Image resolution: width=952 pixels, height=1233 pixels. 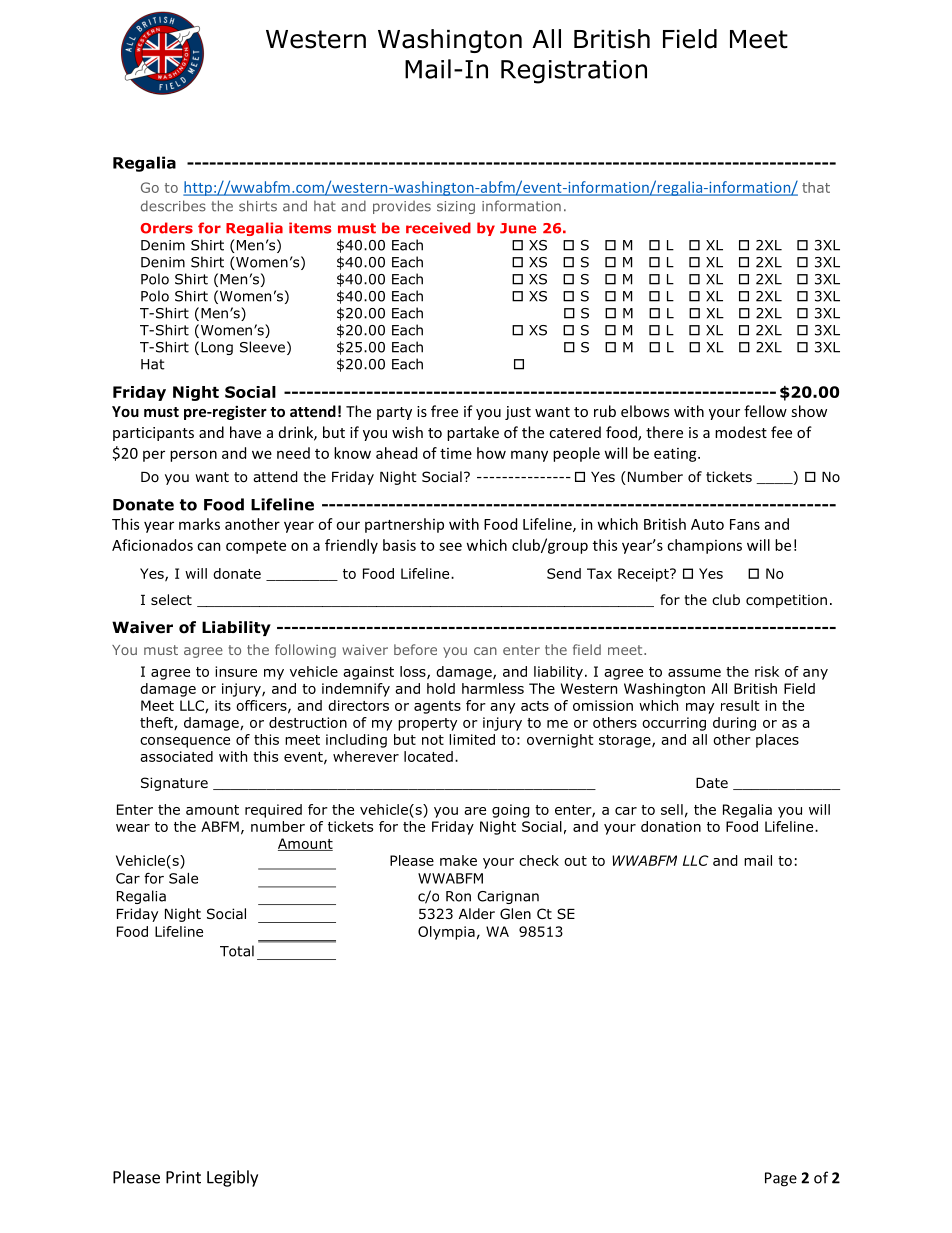 I want to click on before, so click(x=415, y=649).
